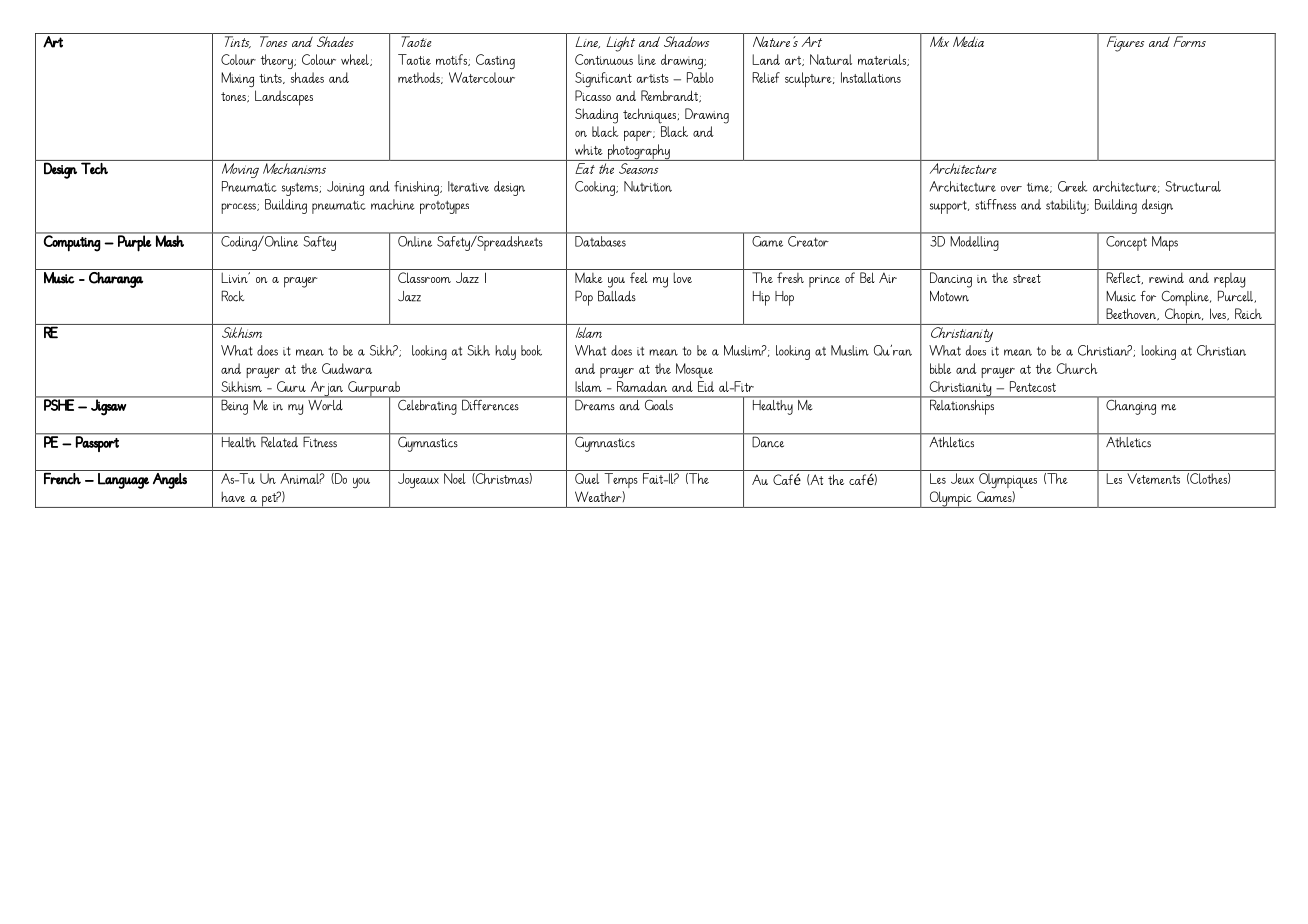 The image size is (1308, 924). I want to click on Angels, so click(170, 481).
